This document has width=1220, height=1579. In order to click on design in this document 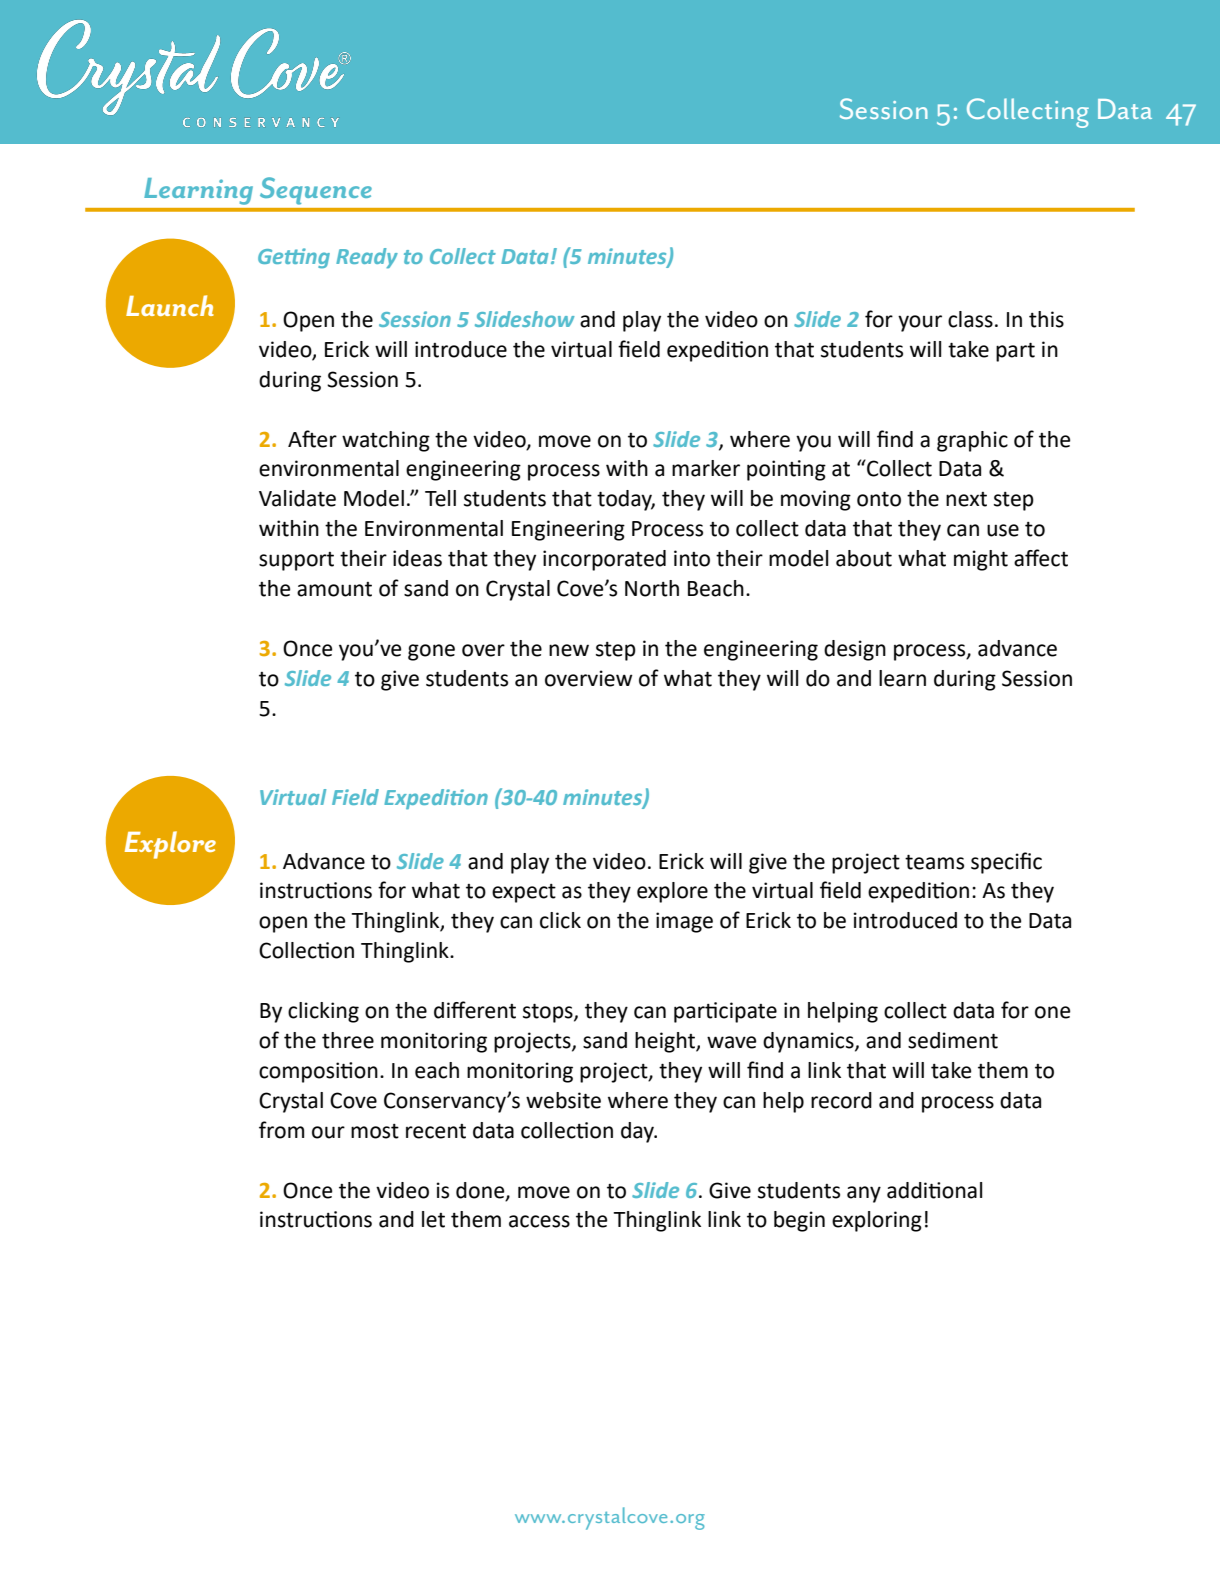, I will do `click(855, 650)`.
